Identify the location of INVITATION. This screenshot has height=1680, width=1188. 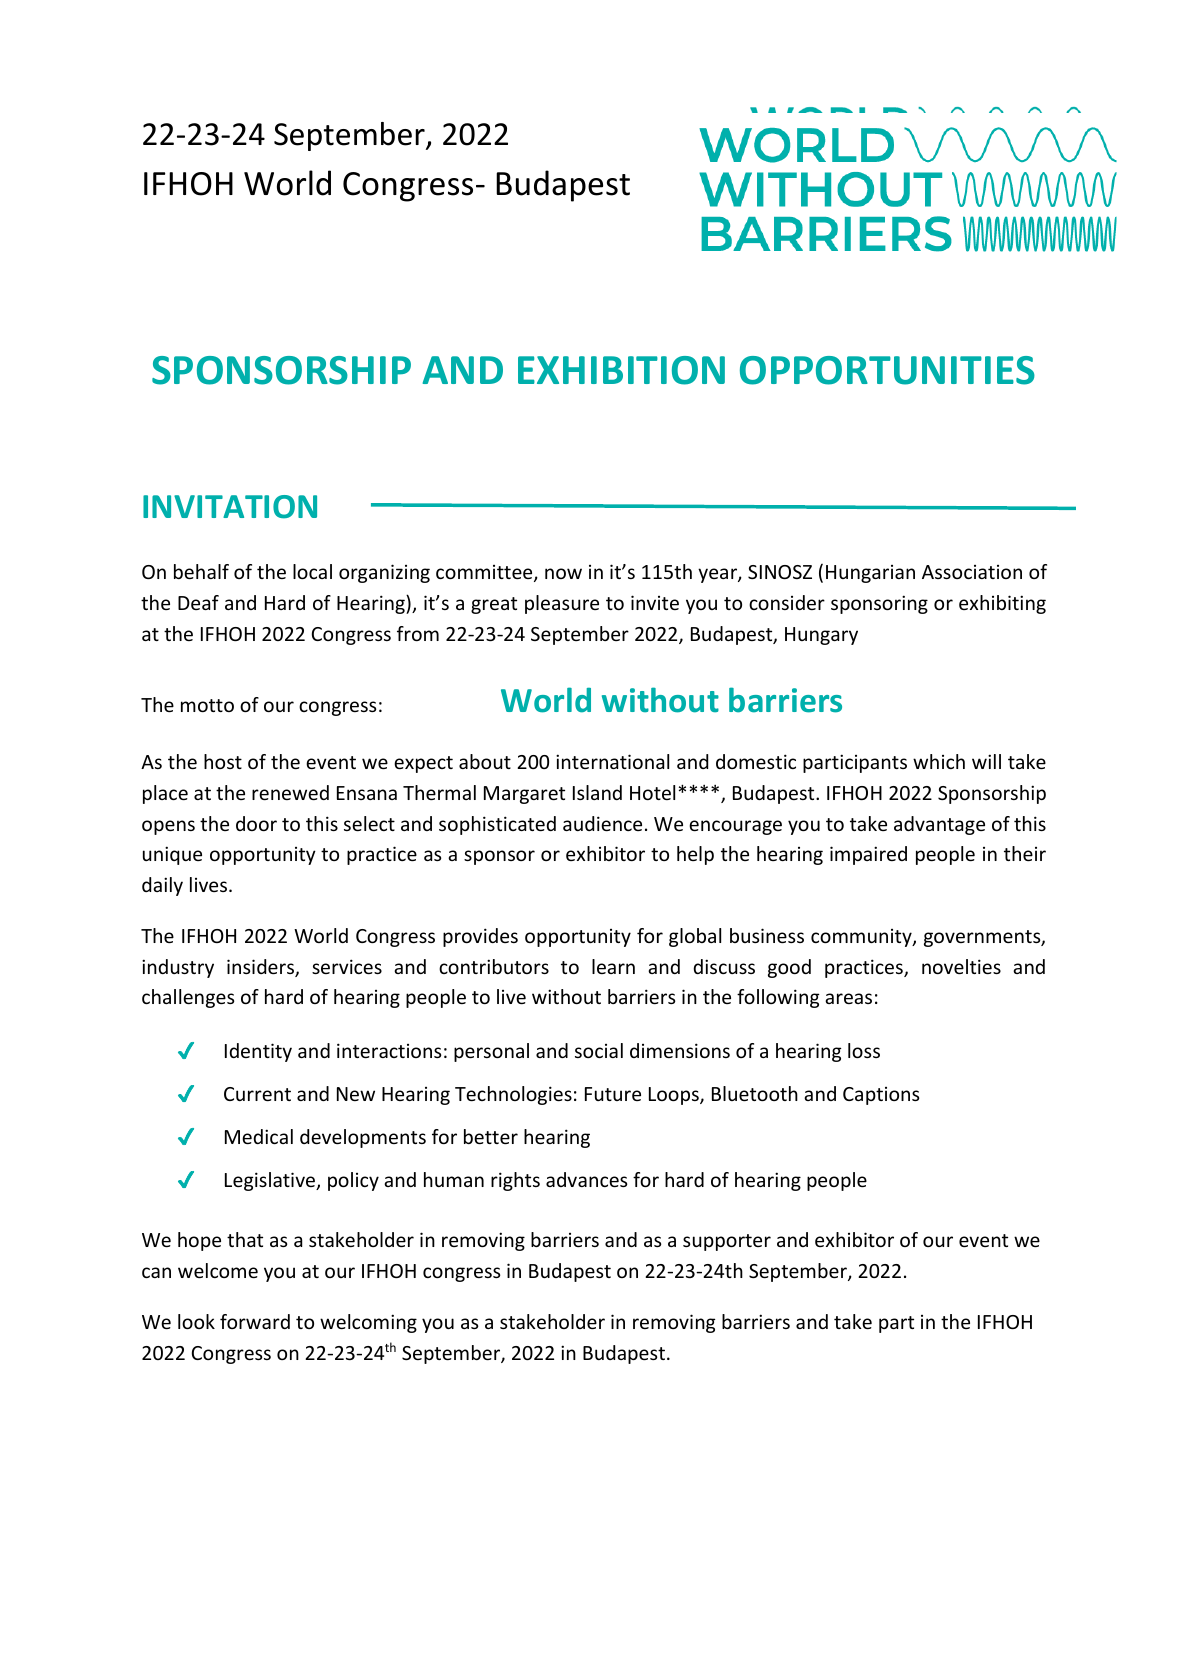
(230, 507).
